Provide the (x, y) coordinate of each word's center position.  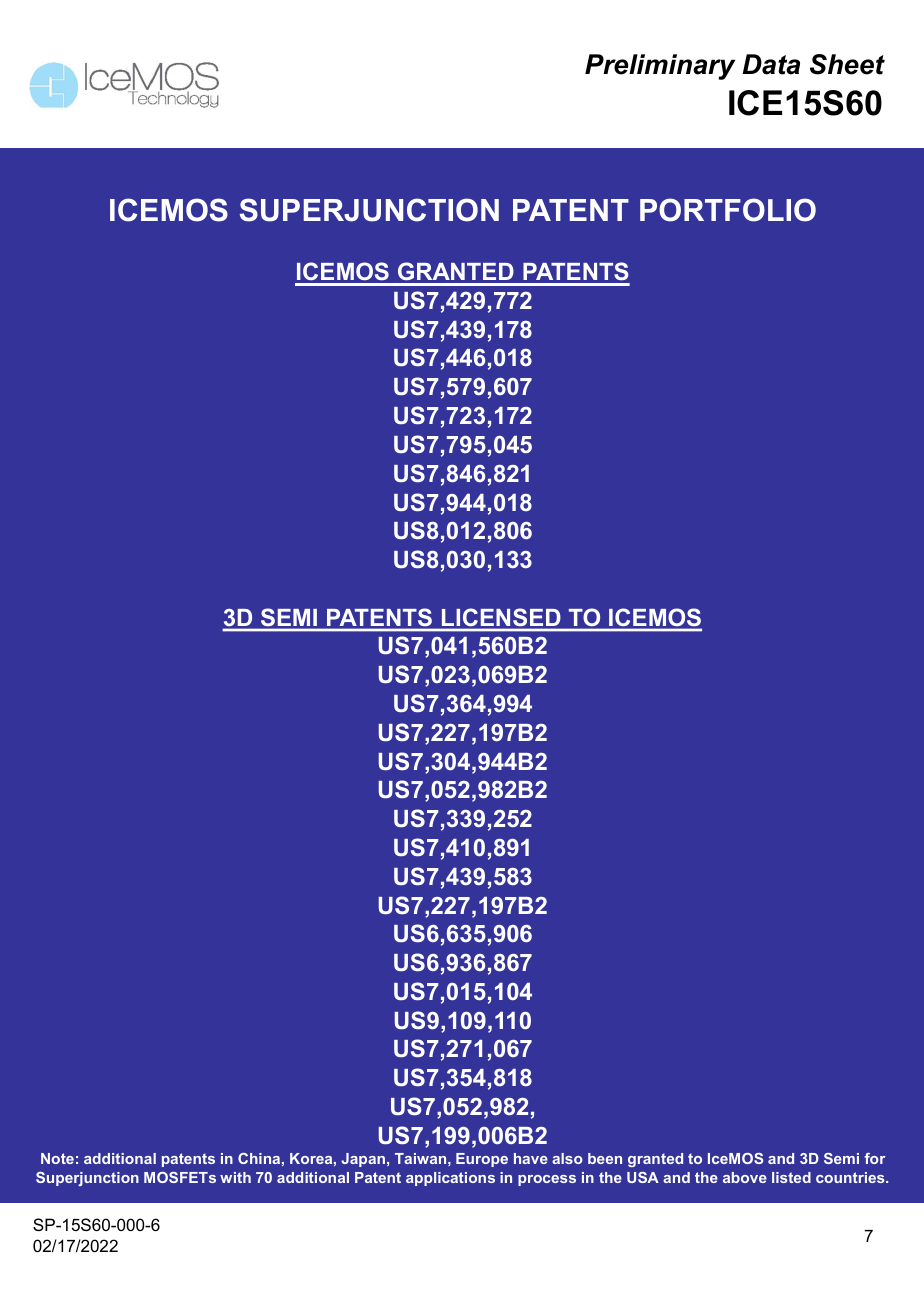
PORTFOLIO (728, 210)
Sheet (847, 64)
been (605, 1158)
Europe (482, 1160)
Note (57, 1158)
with (235, 1177)
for (875, 1158)
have (531, 1158)
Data (771, 64)
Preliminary (660, 67)
